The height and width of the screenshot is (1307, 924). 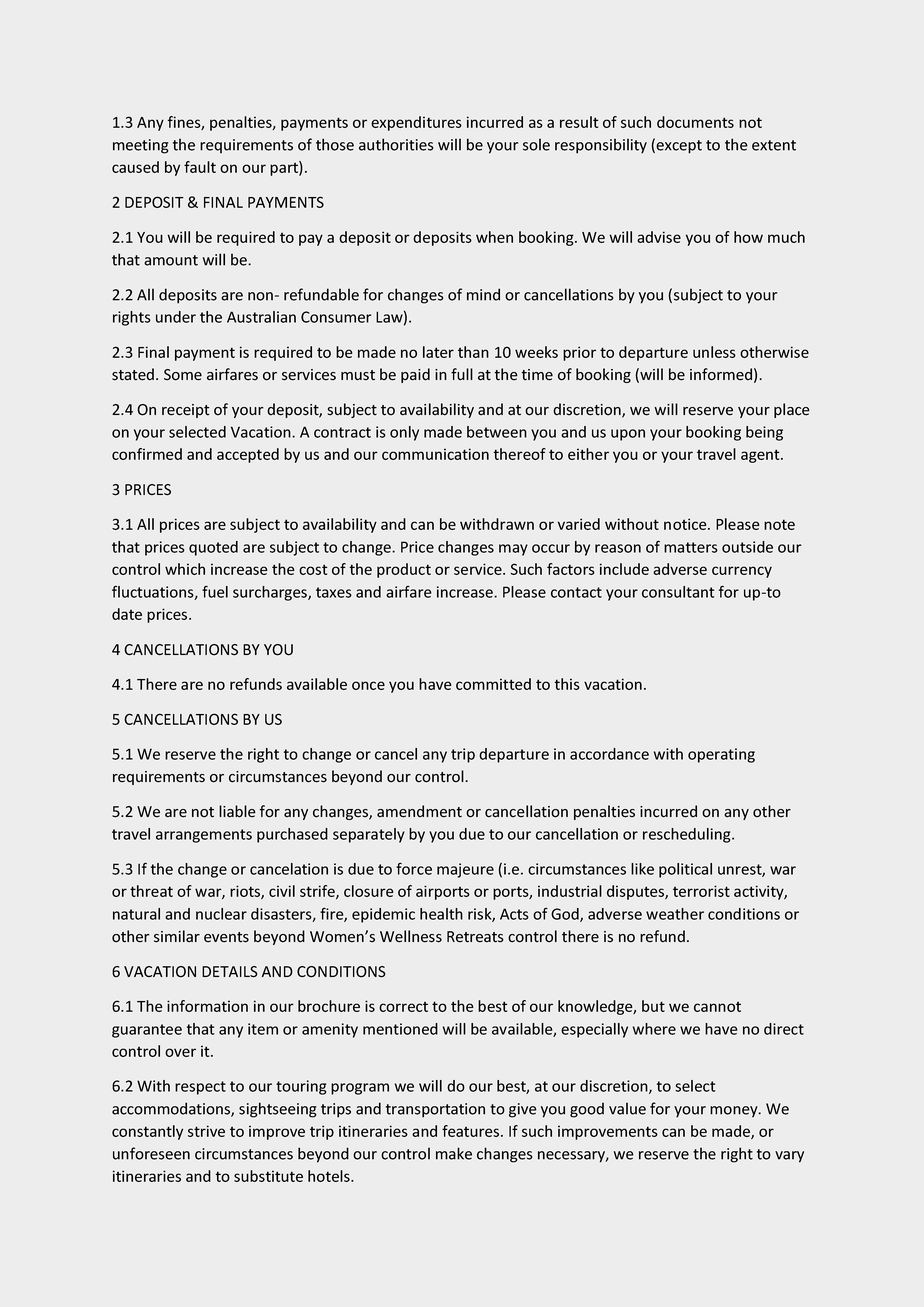 I want to click on make, so click(x=454, y=1153).
